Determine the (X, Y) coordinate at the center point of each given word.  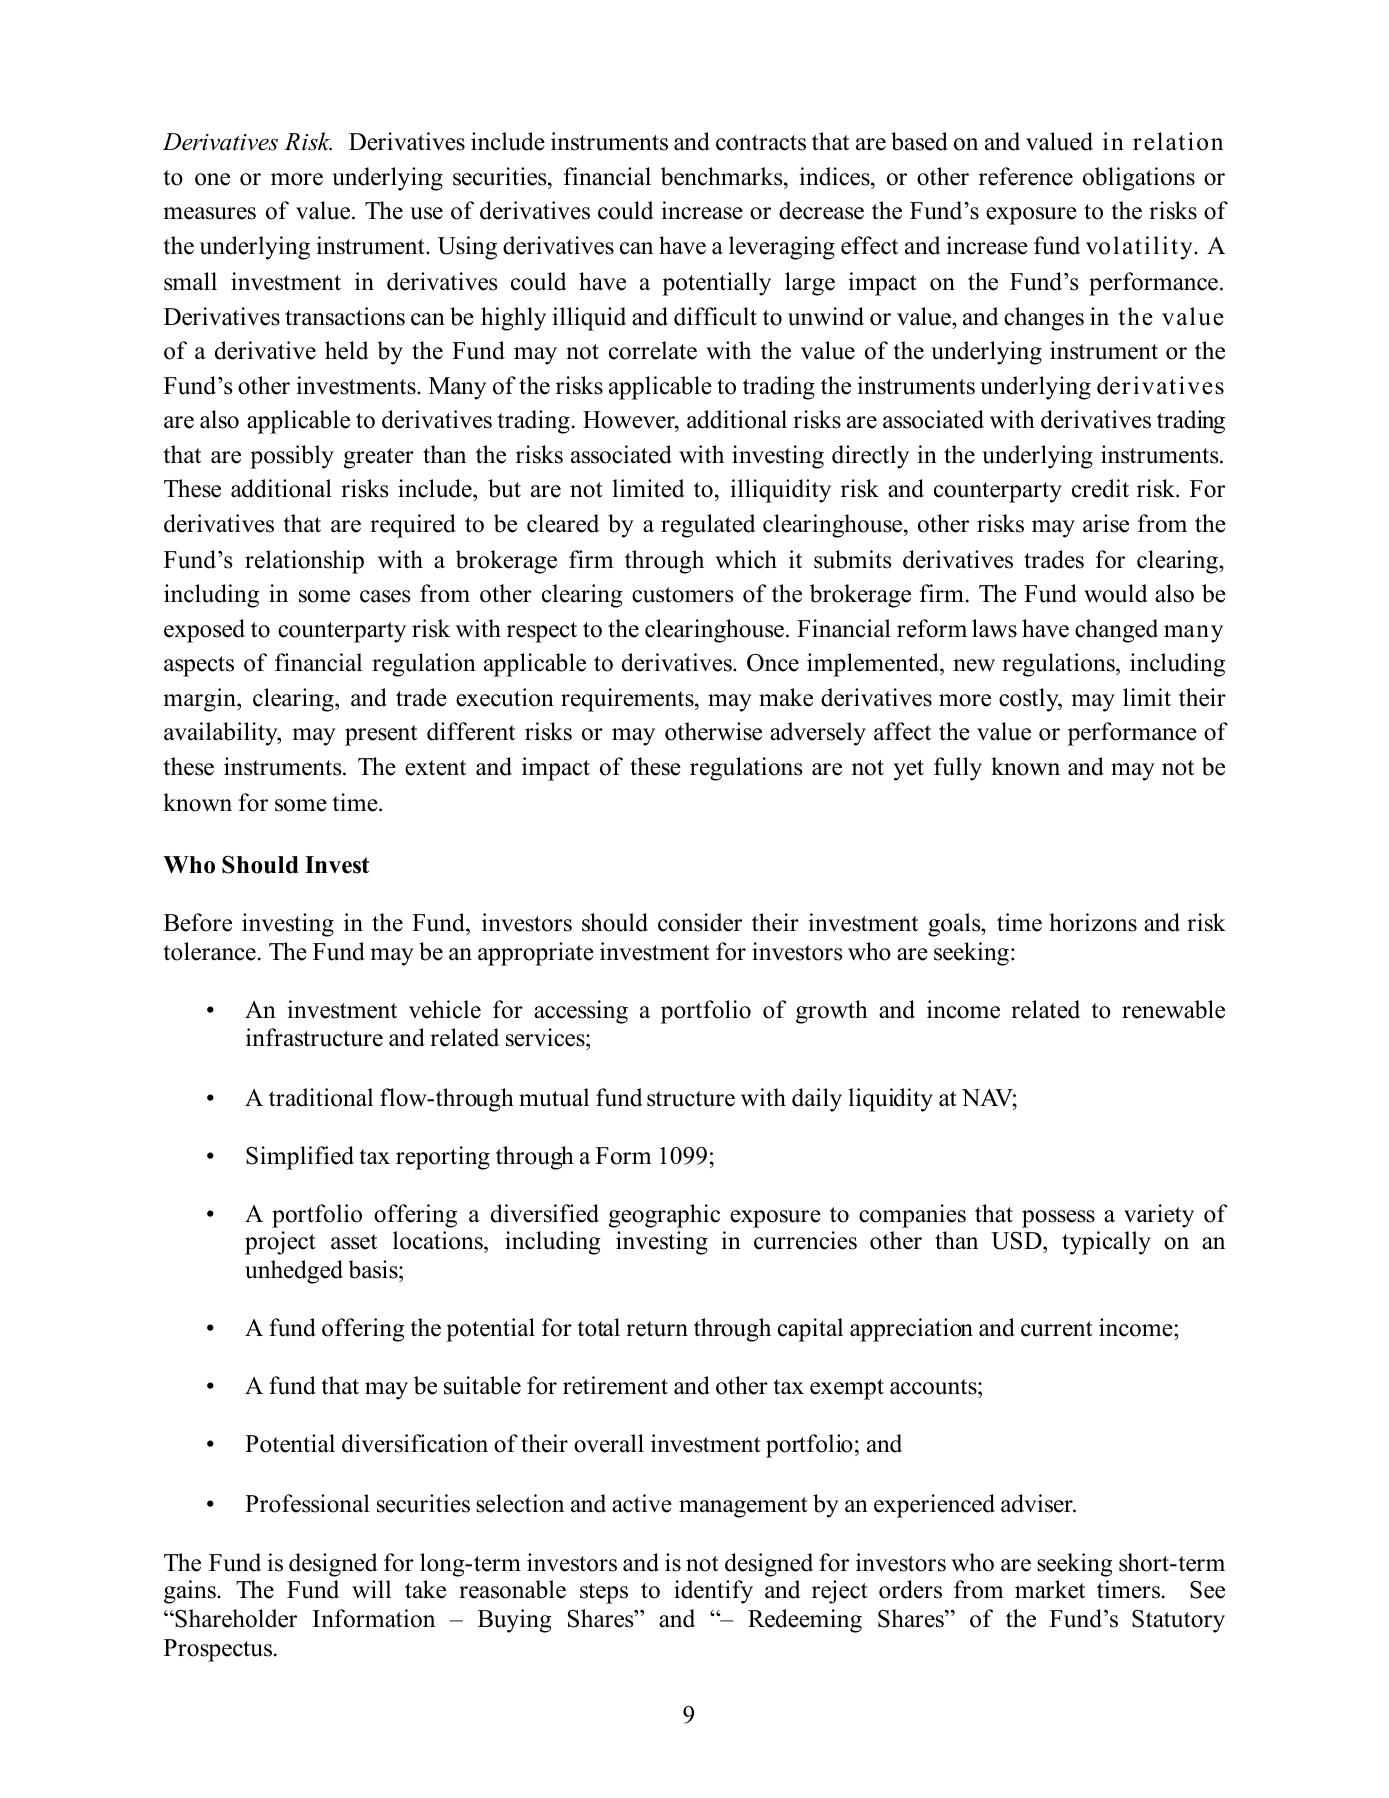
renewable (1173, 1009)
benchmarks (723, 176)
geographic (664, 1216)
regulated (708, 526)
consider (700, 922)
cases (385, 596)
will (371, 1589)
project (280, 1243)
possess (1058, 1219)
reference (1026, 176)
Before (198, 922)
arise (1106, 523)
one (212, 179)
